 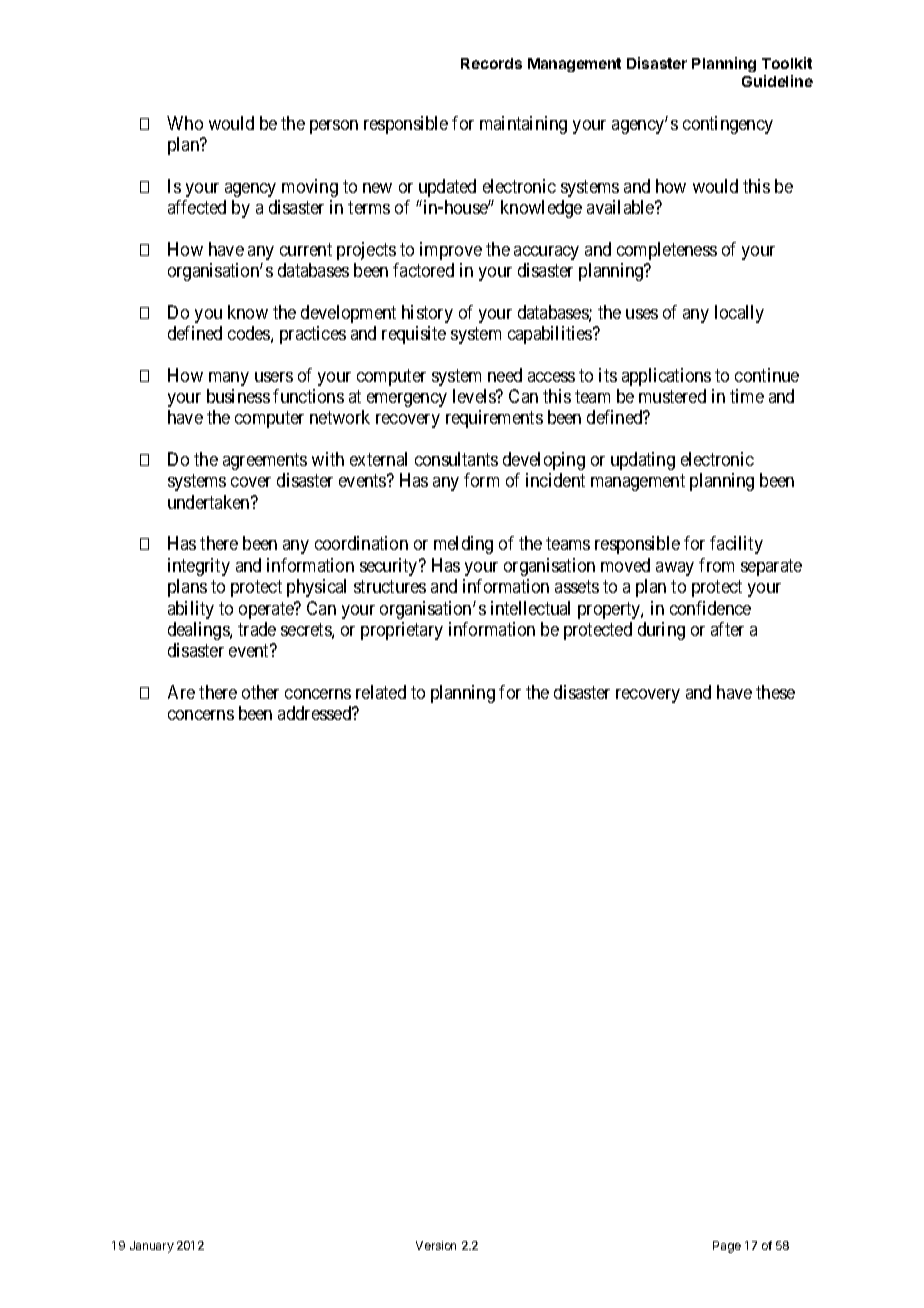 What do you see at coordinates (152, 1247) in the screenshot?
I see `January` at bounding box center [152, 1247].
